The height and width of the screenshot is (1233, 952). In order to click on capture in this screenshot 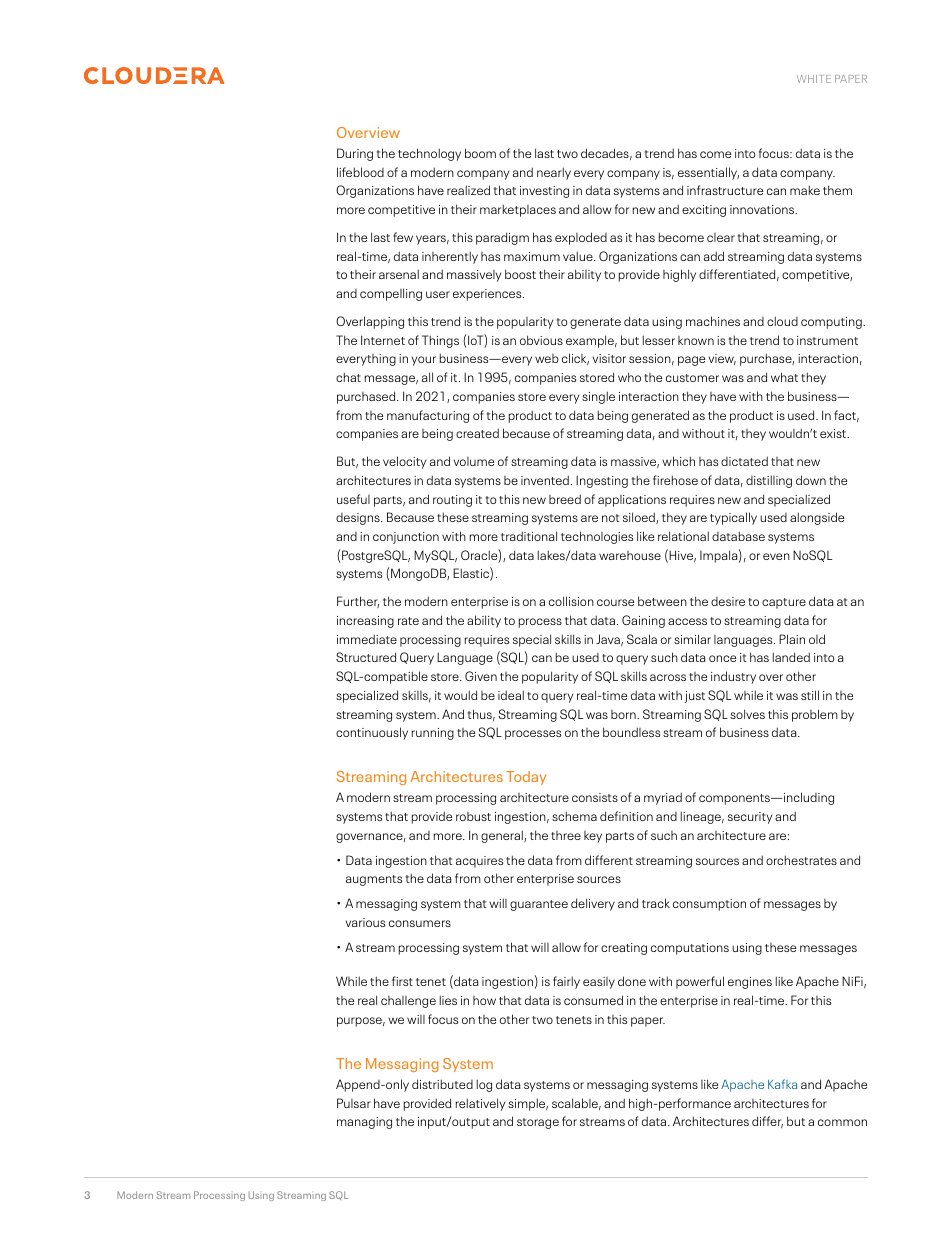, I will do `click(784, 603)`.
